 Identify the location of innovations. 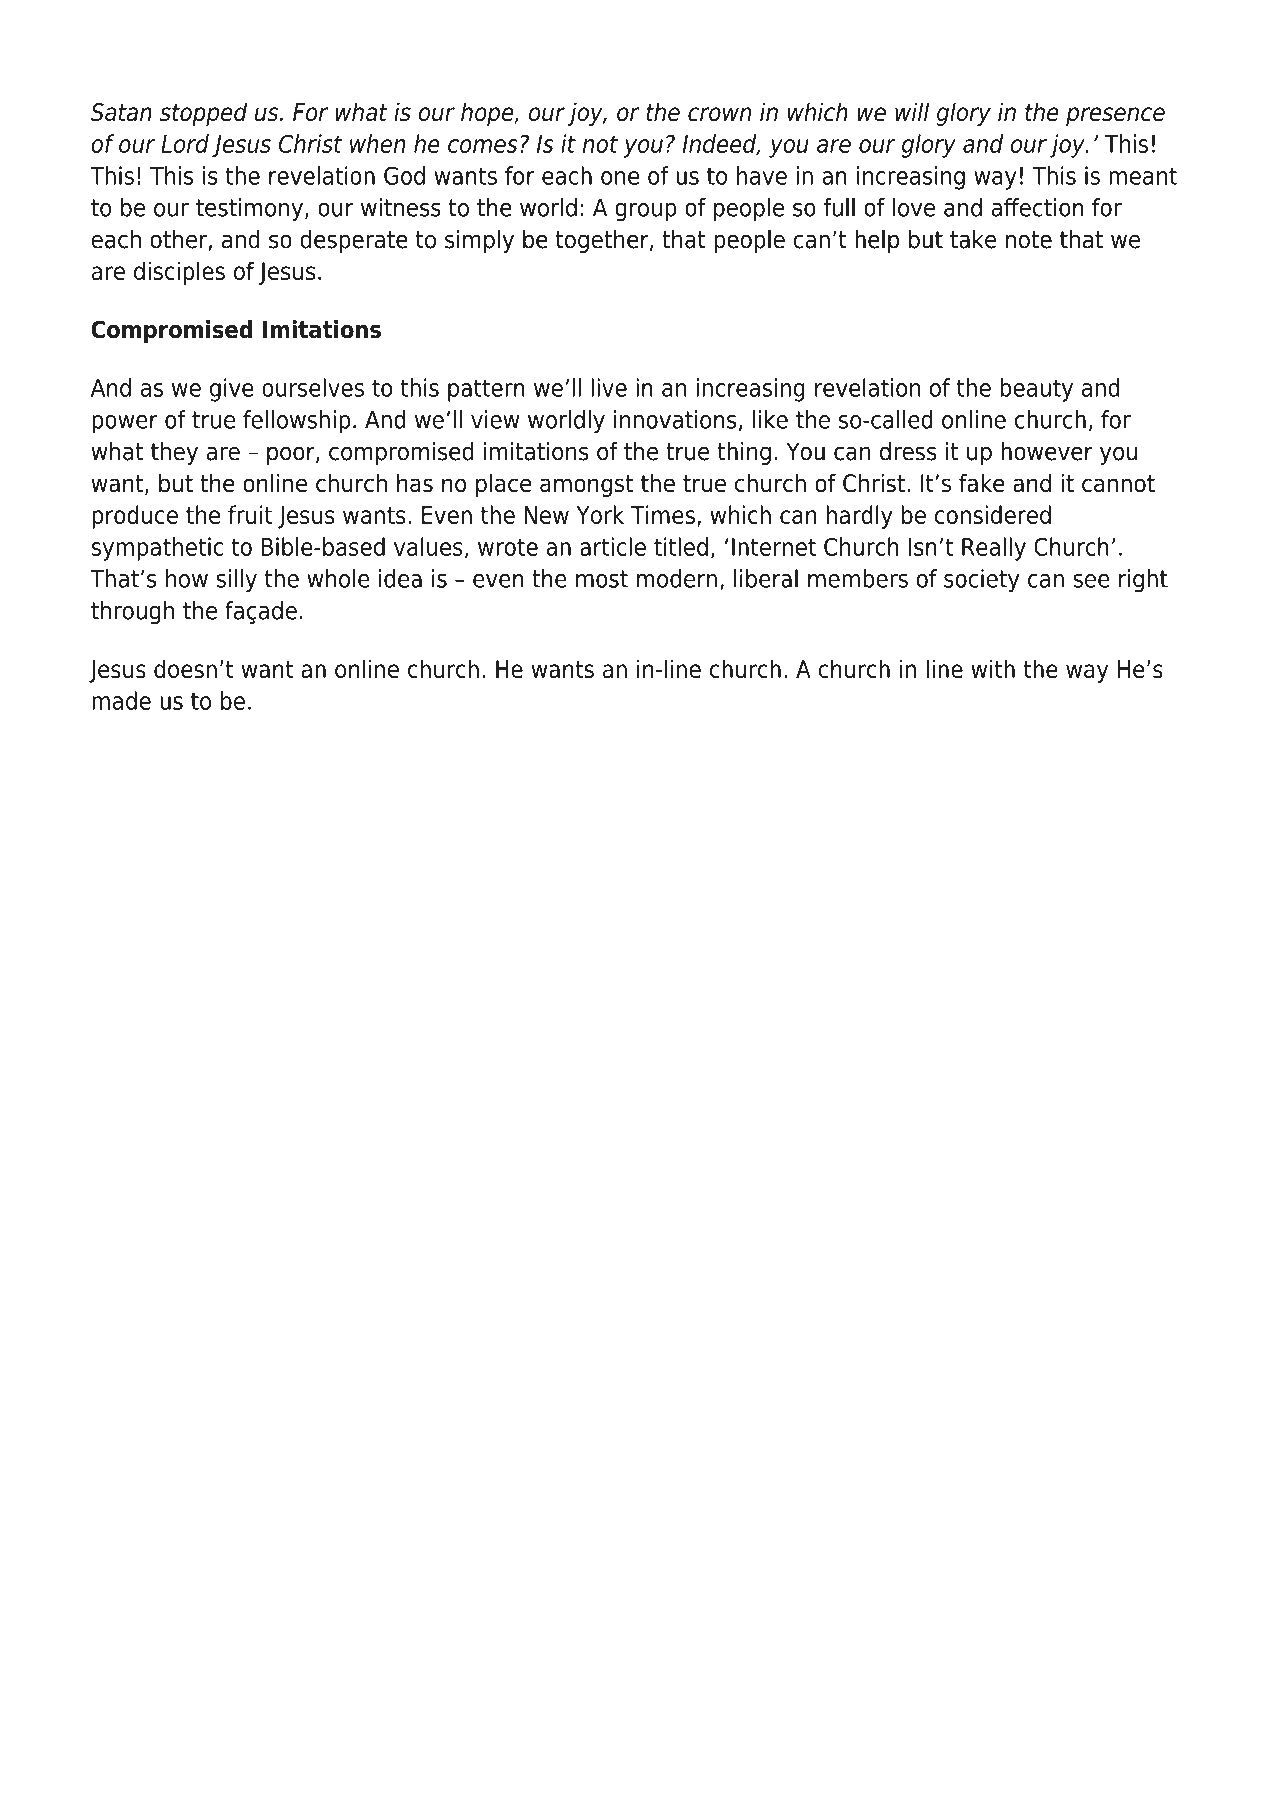
(675, 419).
